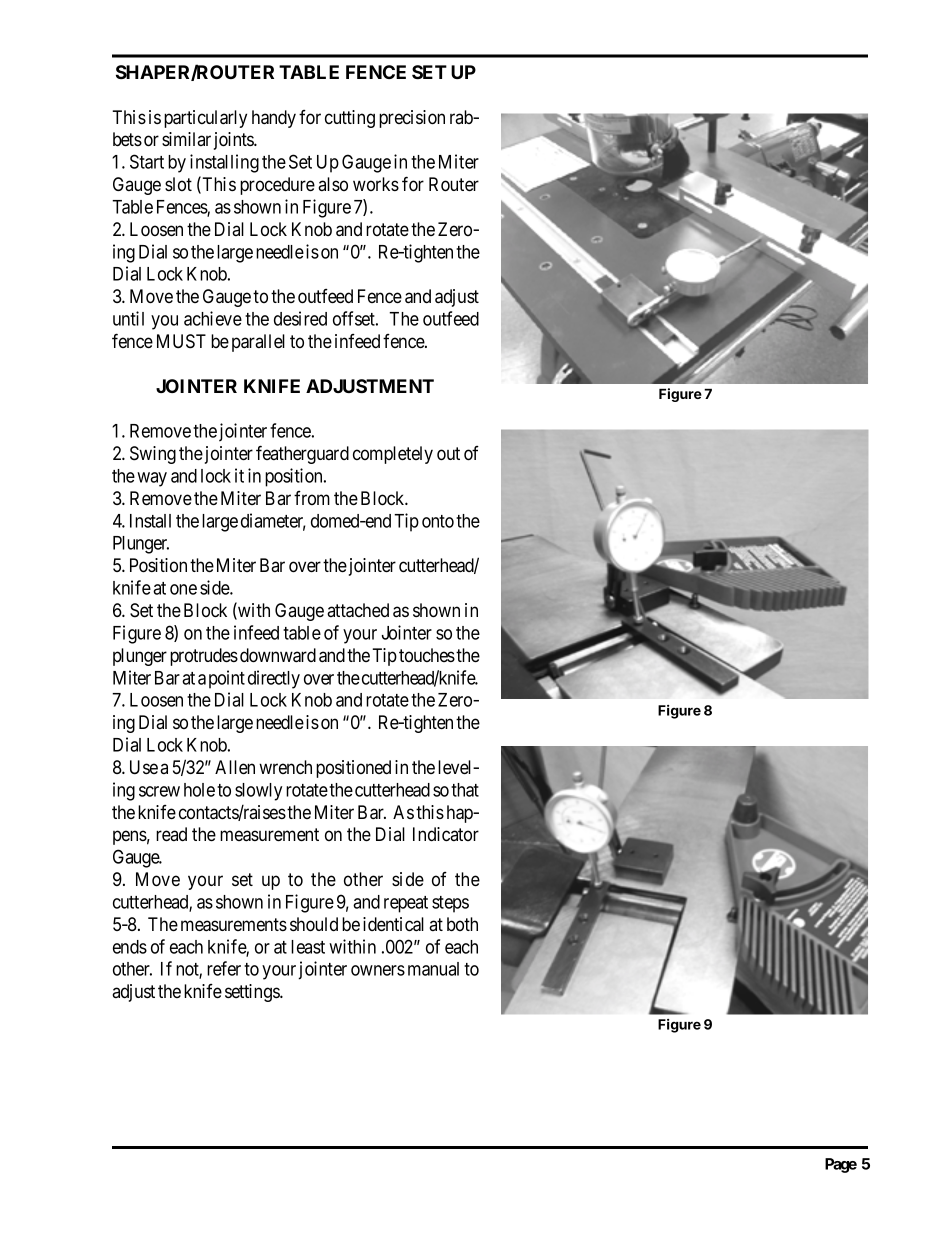 The width and height of the document is (952, 1233). What do you see at coordinates (234, 141) in the document?
I see `joints` at bounding box center [234, 141].
